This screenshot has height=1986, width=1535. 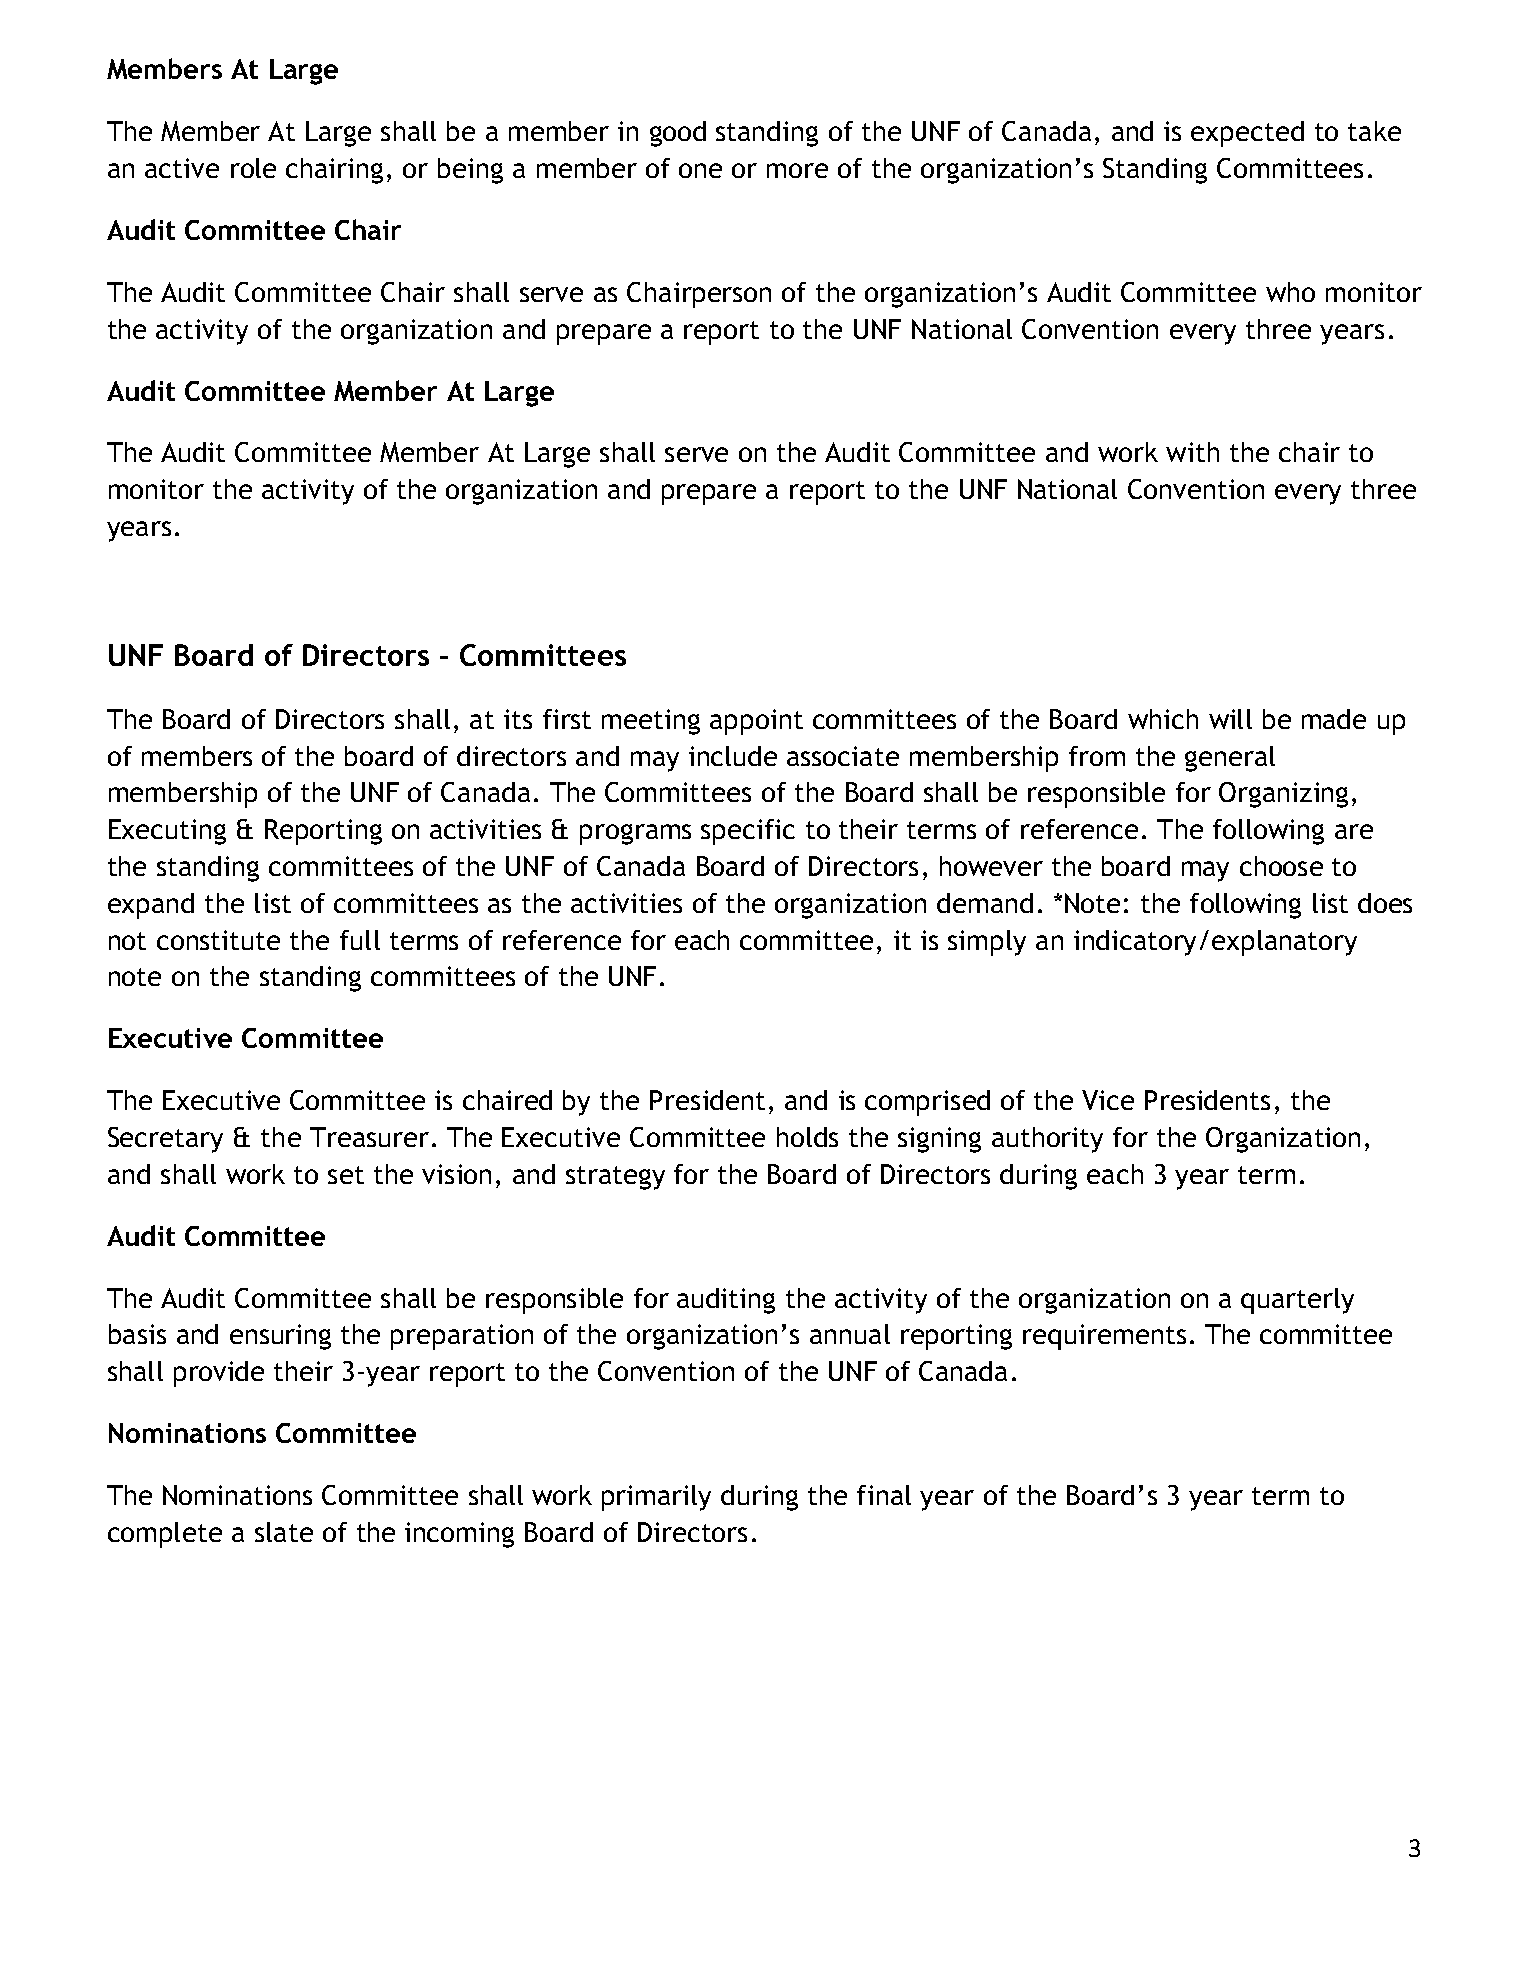 What do you see at coordinates (807, 1137) in the screenshot?
I see `holds` at bounding box center [807, 1137].
